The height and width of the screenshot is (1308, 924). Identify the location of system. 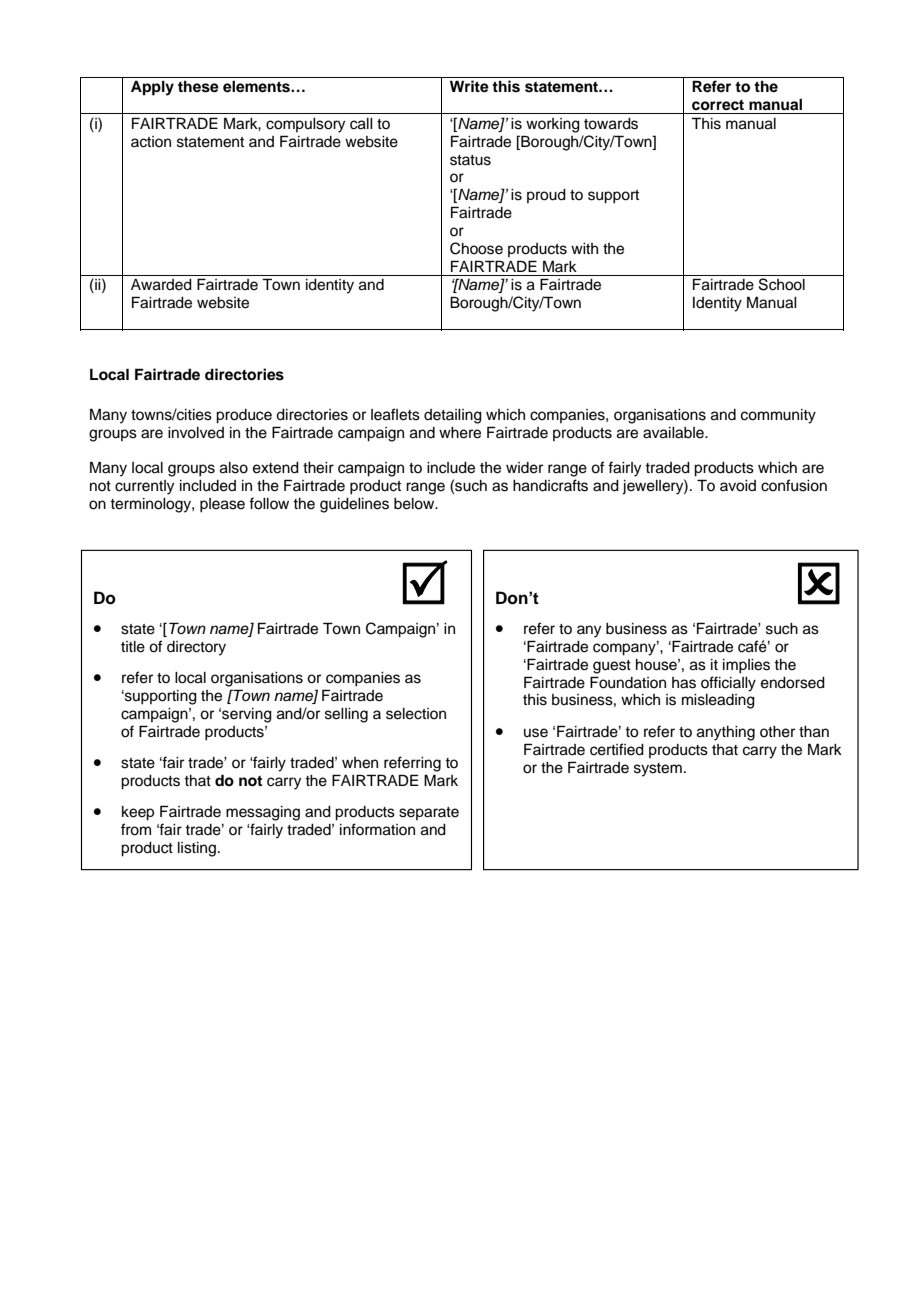
(658, 770).
